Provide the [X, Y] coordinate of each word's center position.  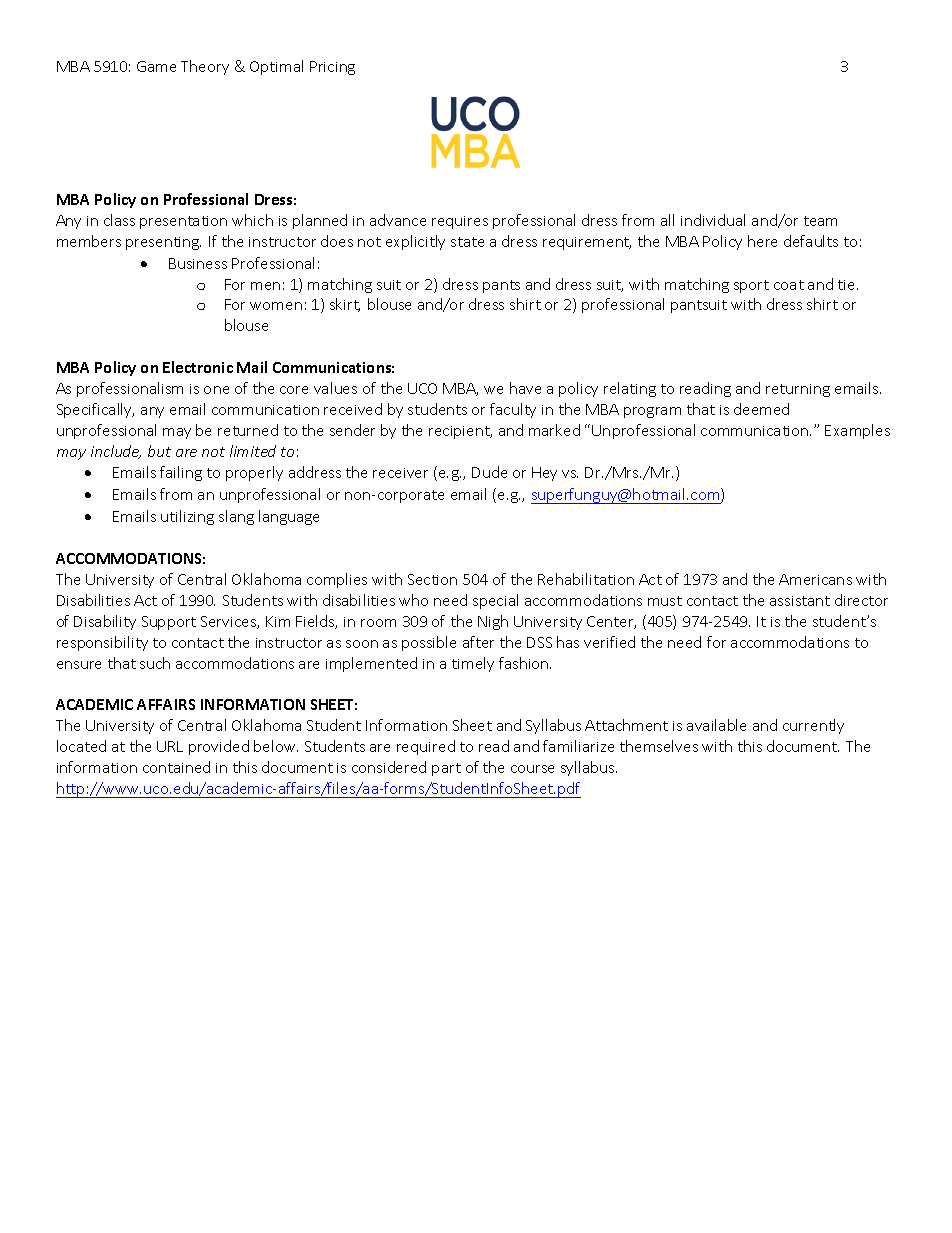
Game [156, 66]
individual [713, 220]
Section [432, 579]
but [159, 451]
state [467, 242]
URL [170, 746]
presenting [163, 243]
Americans [815, 579]
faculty [513, 410]
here [762, 241]
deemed [761, 409]
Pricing [332, 68]
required [426, 747]
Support [169, 623]
